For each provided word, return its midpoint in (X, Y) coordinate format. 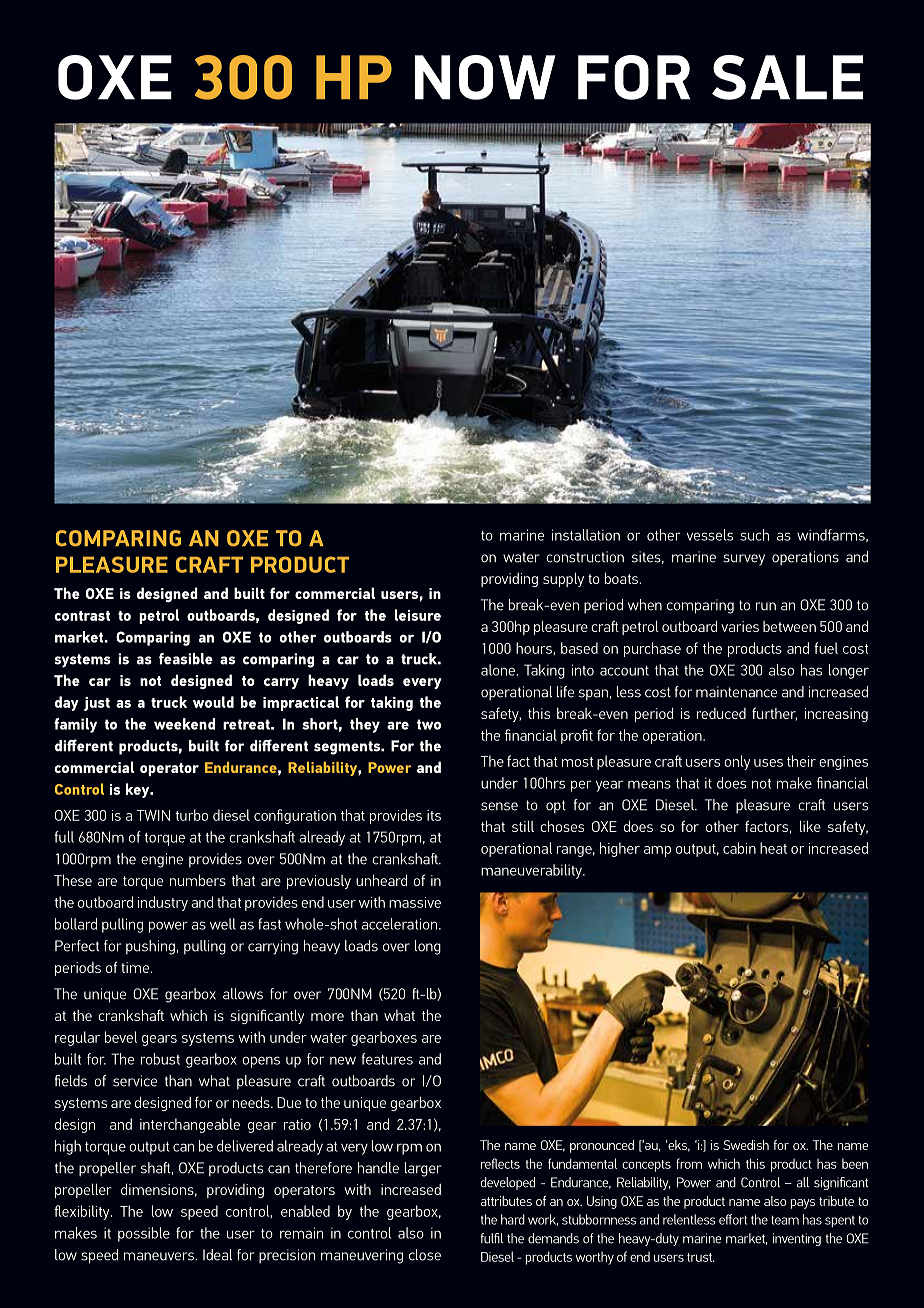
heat (773, 848)
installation (586, 535)
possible (144, 1234)
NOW (485, 77)
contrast (82, 616)
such (754, 535)
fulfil (491, 1238)
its (434, 815)
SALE (787, 77)
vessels (710, 535)
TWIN (153, 815)
